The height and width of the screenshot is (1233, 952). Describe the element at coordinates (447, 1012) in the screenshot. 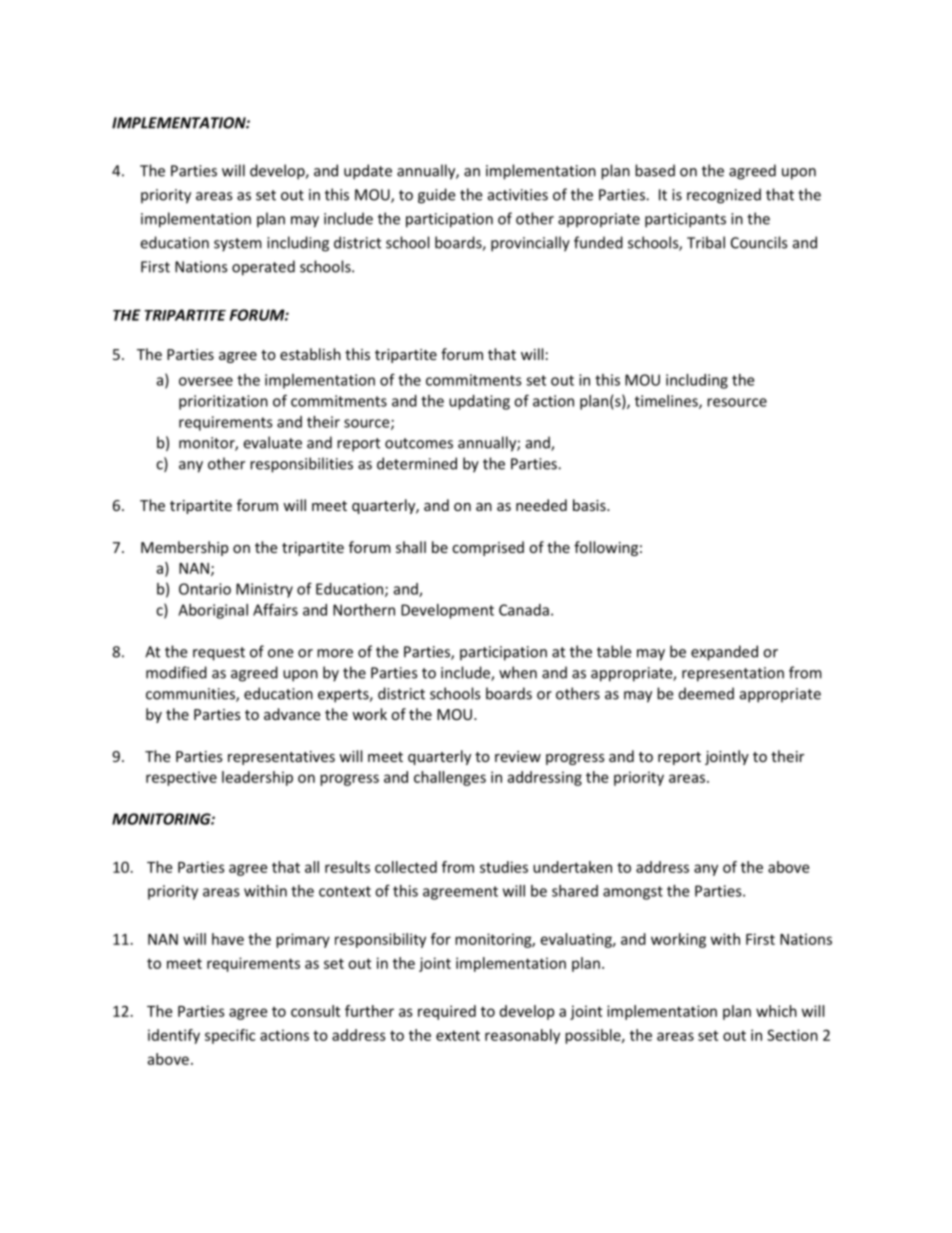

I see `required` at that location.
